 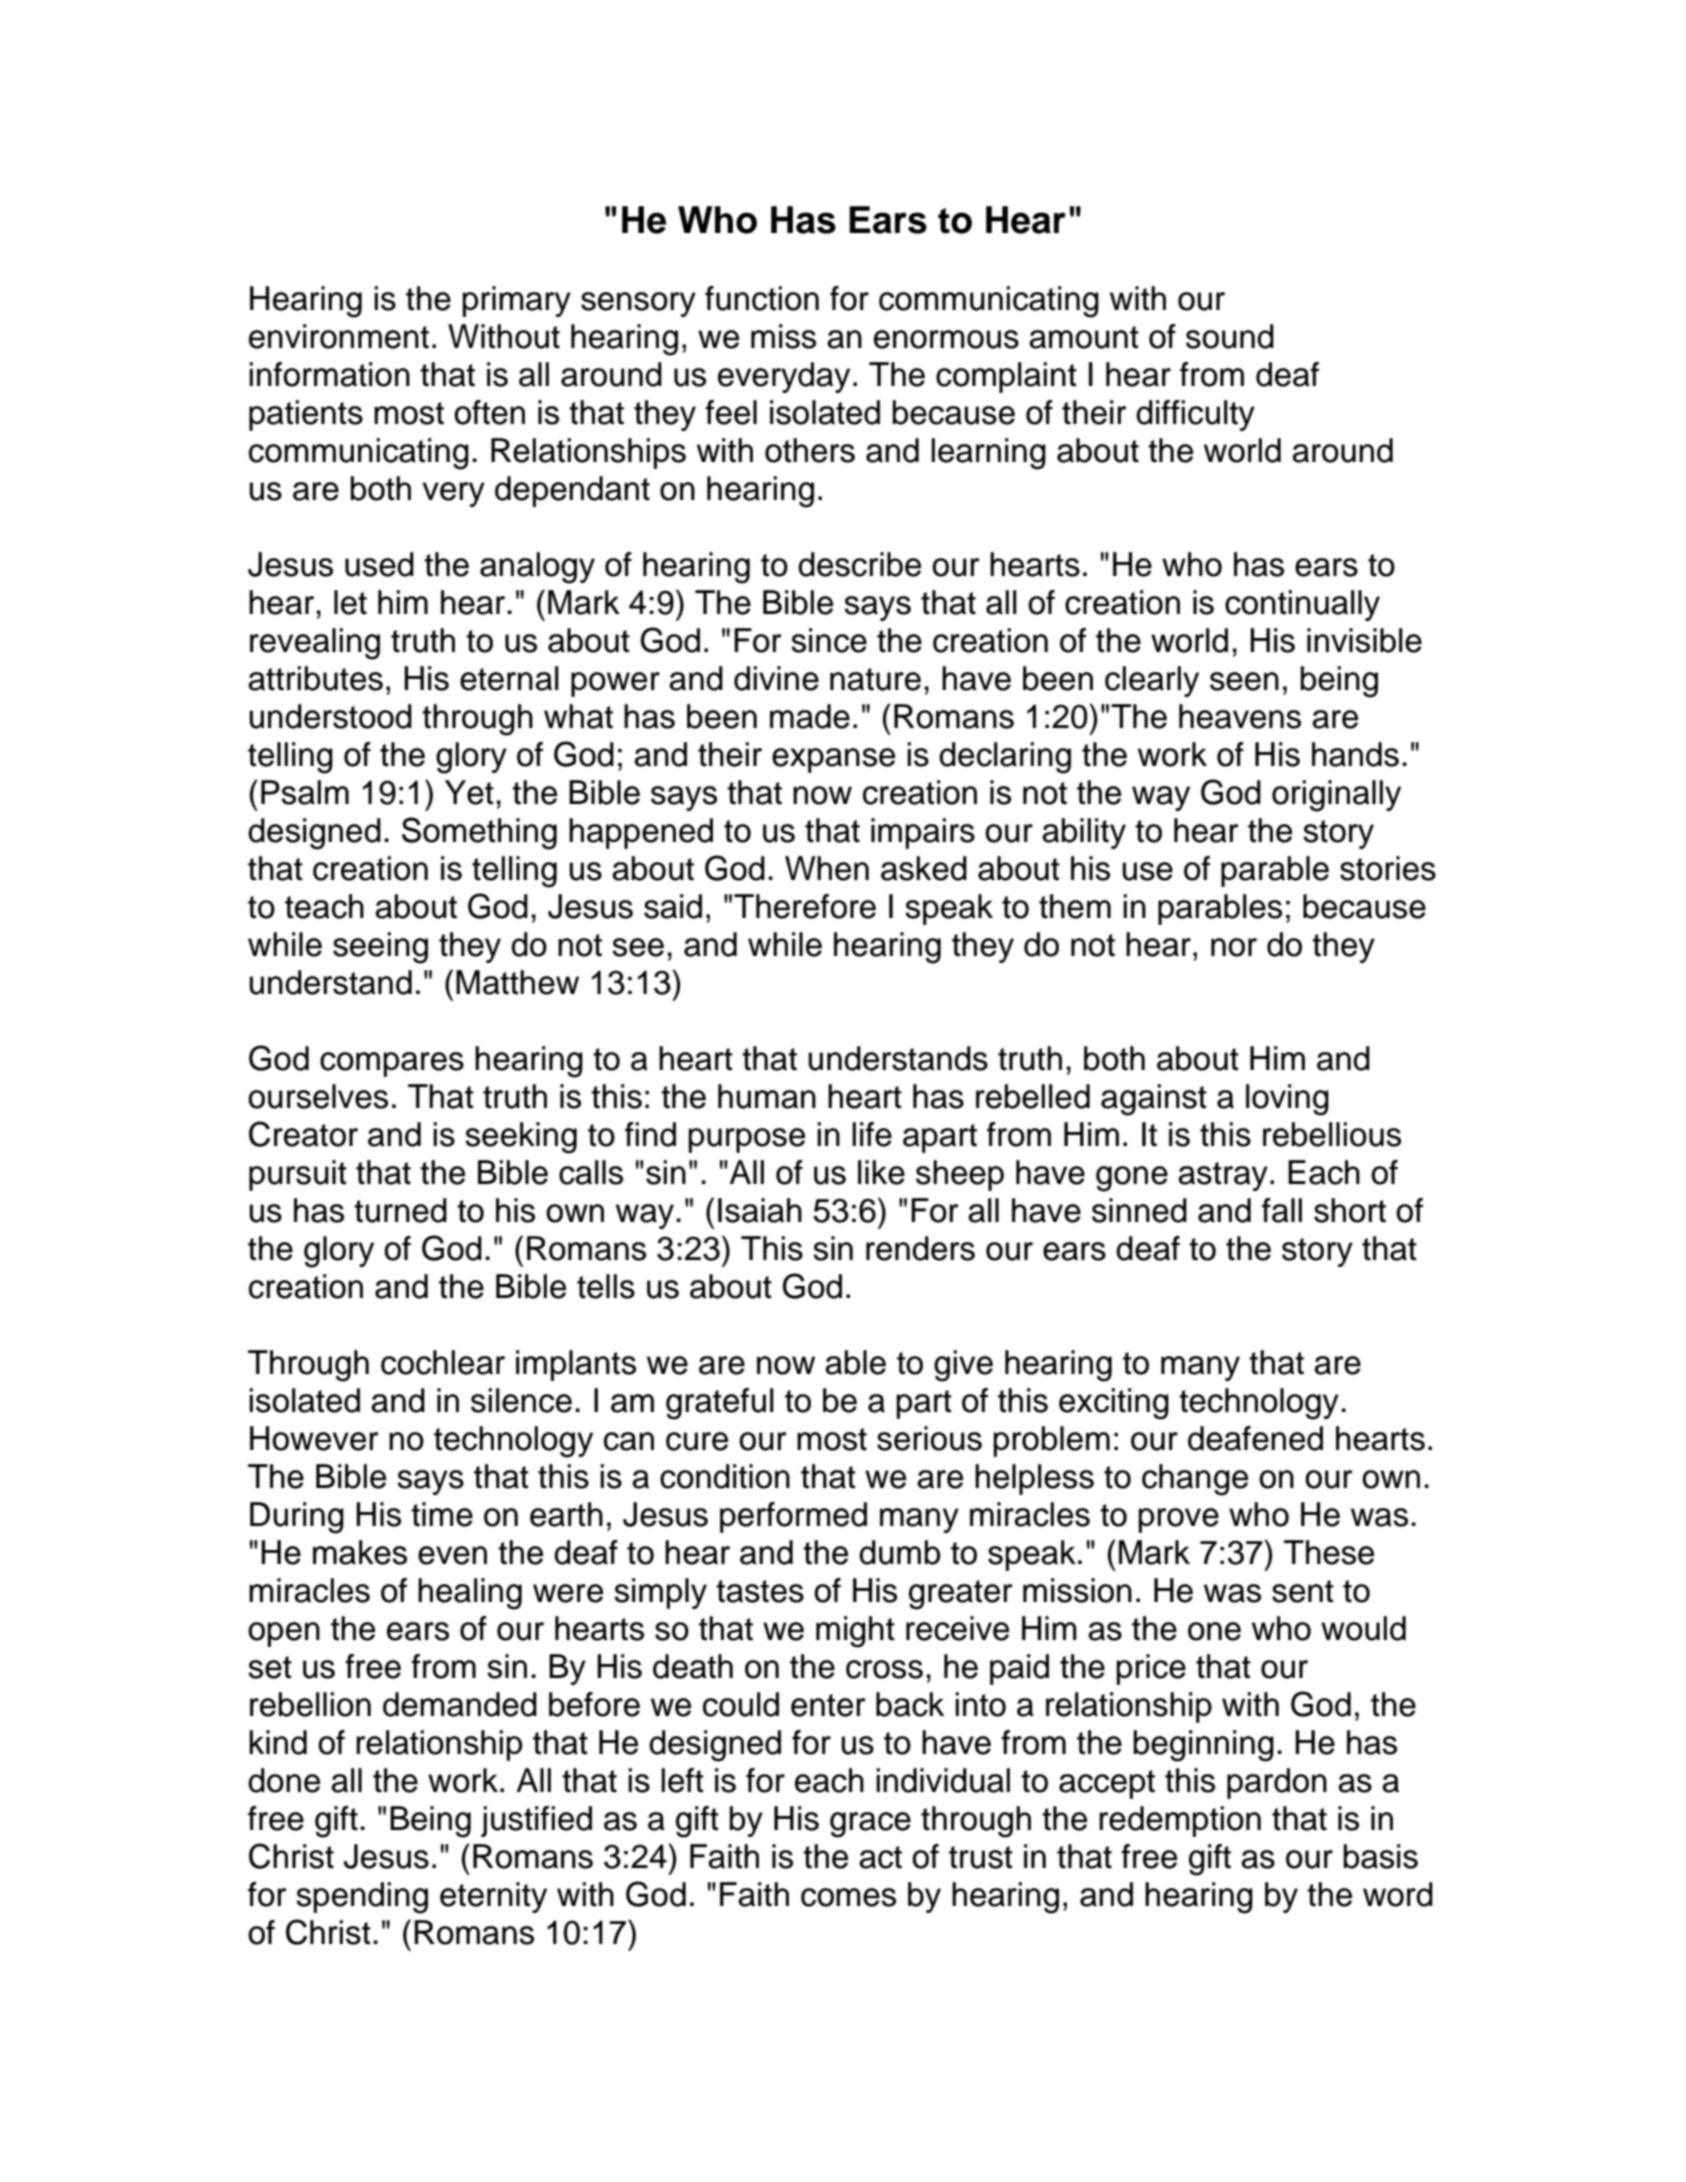 I want to click on spending, so click(x=362, y=1898).
